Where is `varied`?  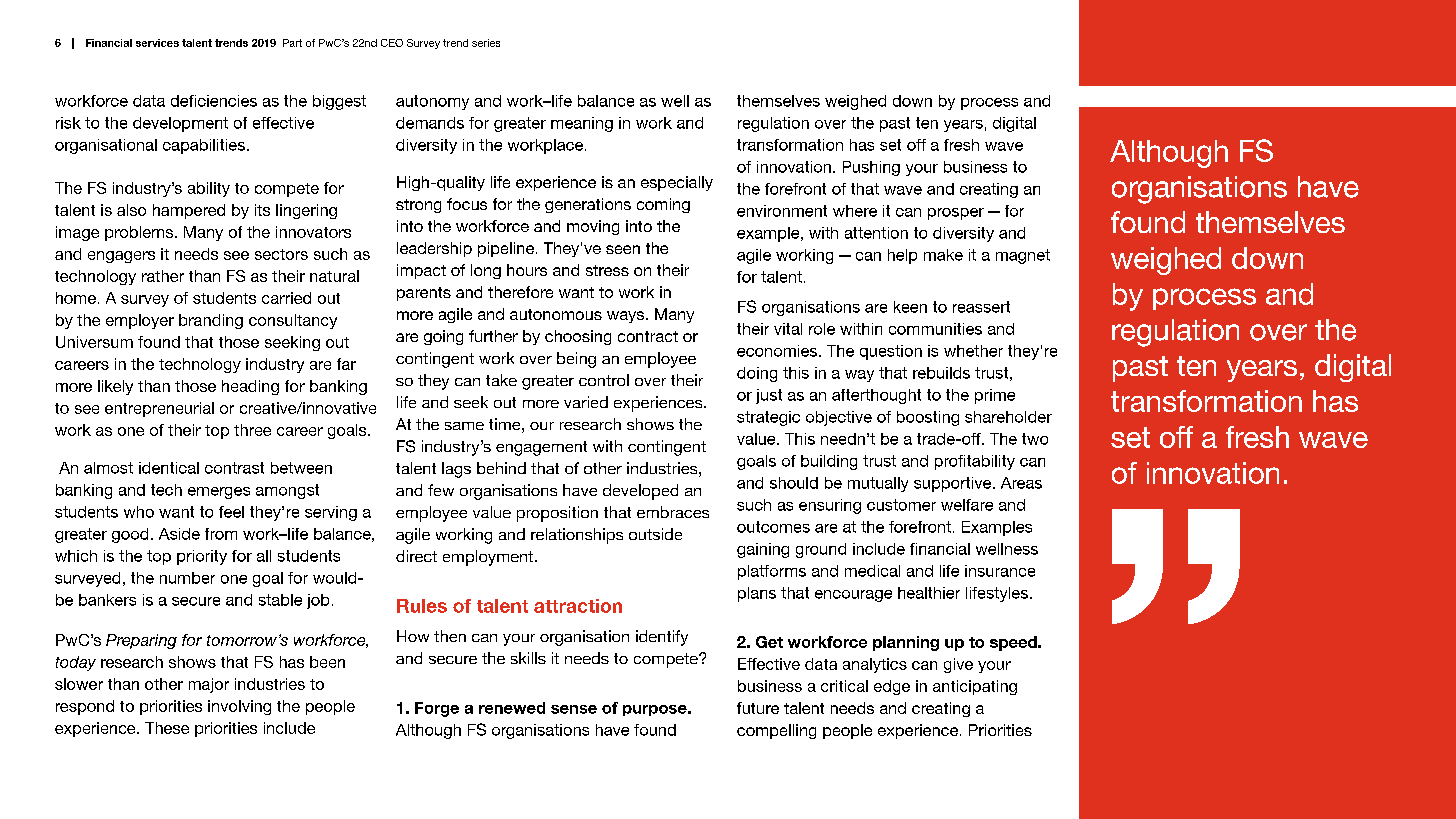
varied is located at coordinates (586, 402).
